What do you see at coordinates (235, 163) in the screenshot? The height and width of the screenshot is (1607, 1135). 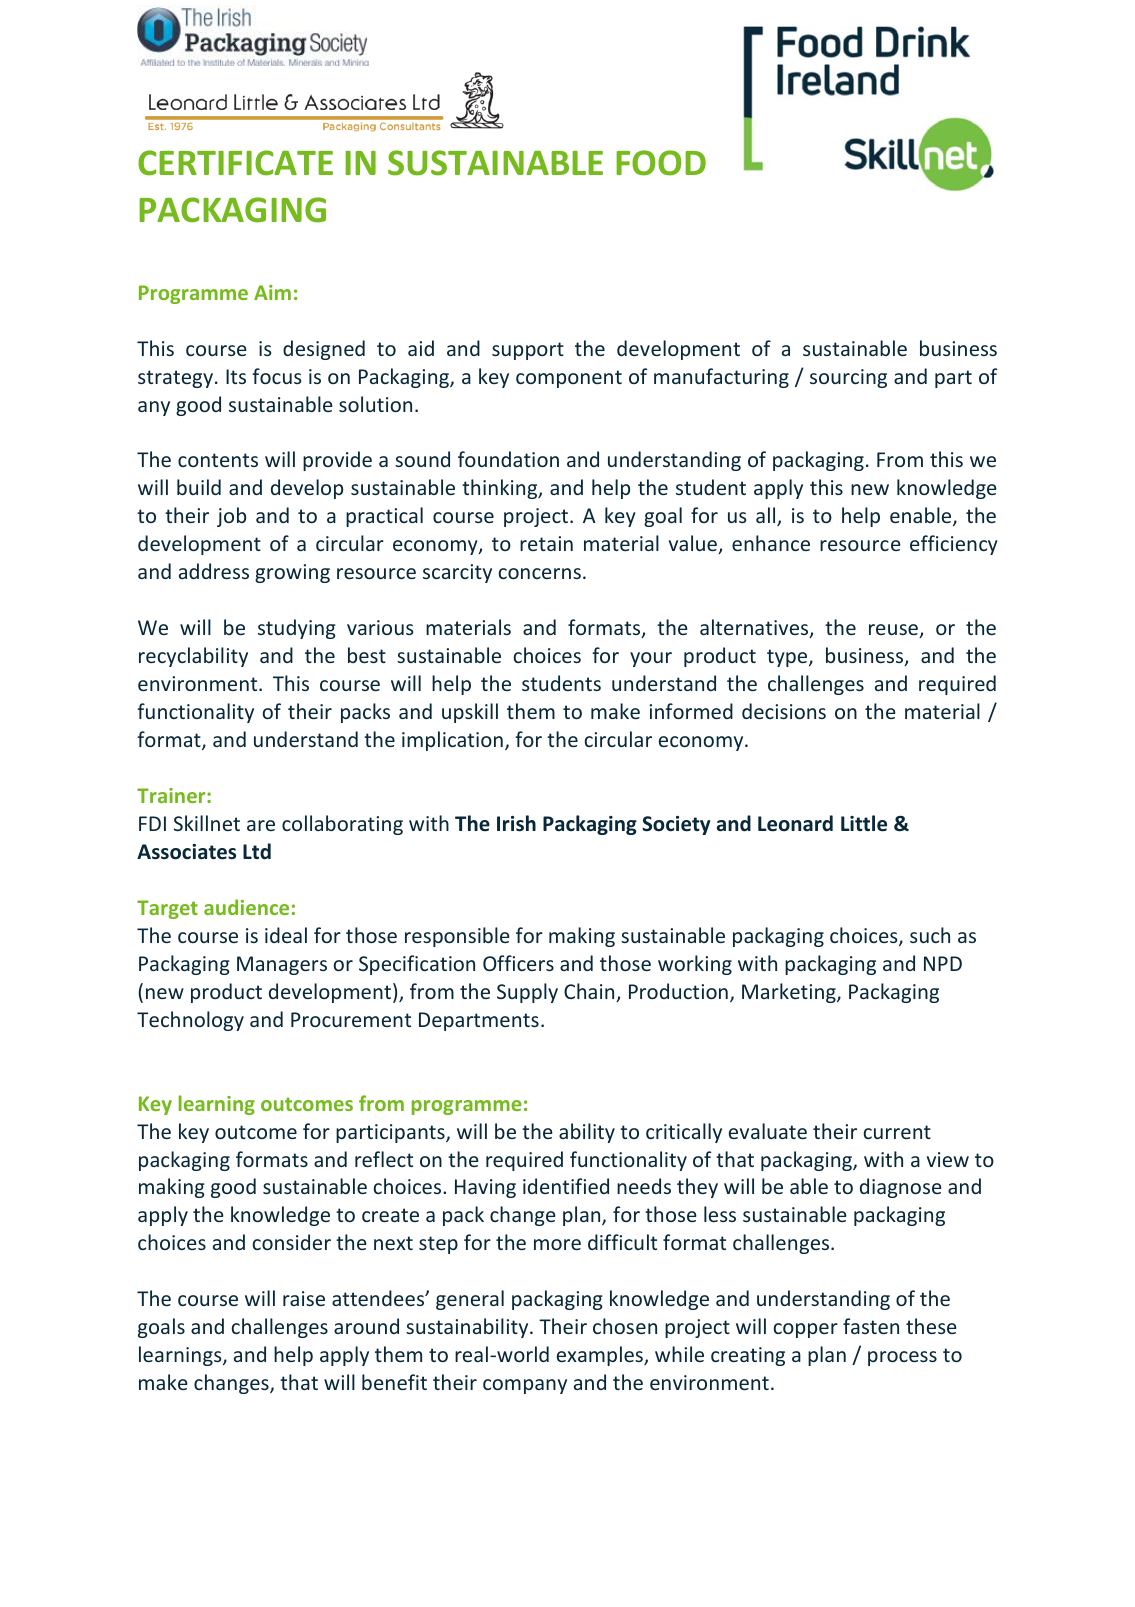 I see `CERTIFICATE` at bounding box center [235, 163].
